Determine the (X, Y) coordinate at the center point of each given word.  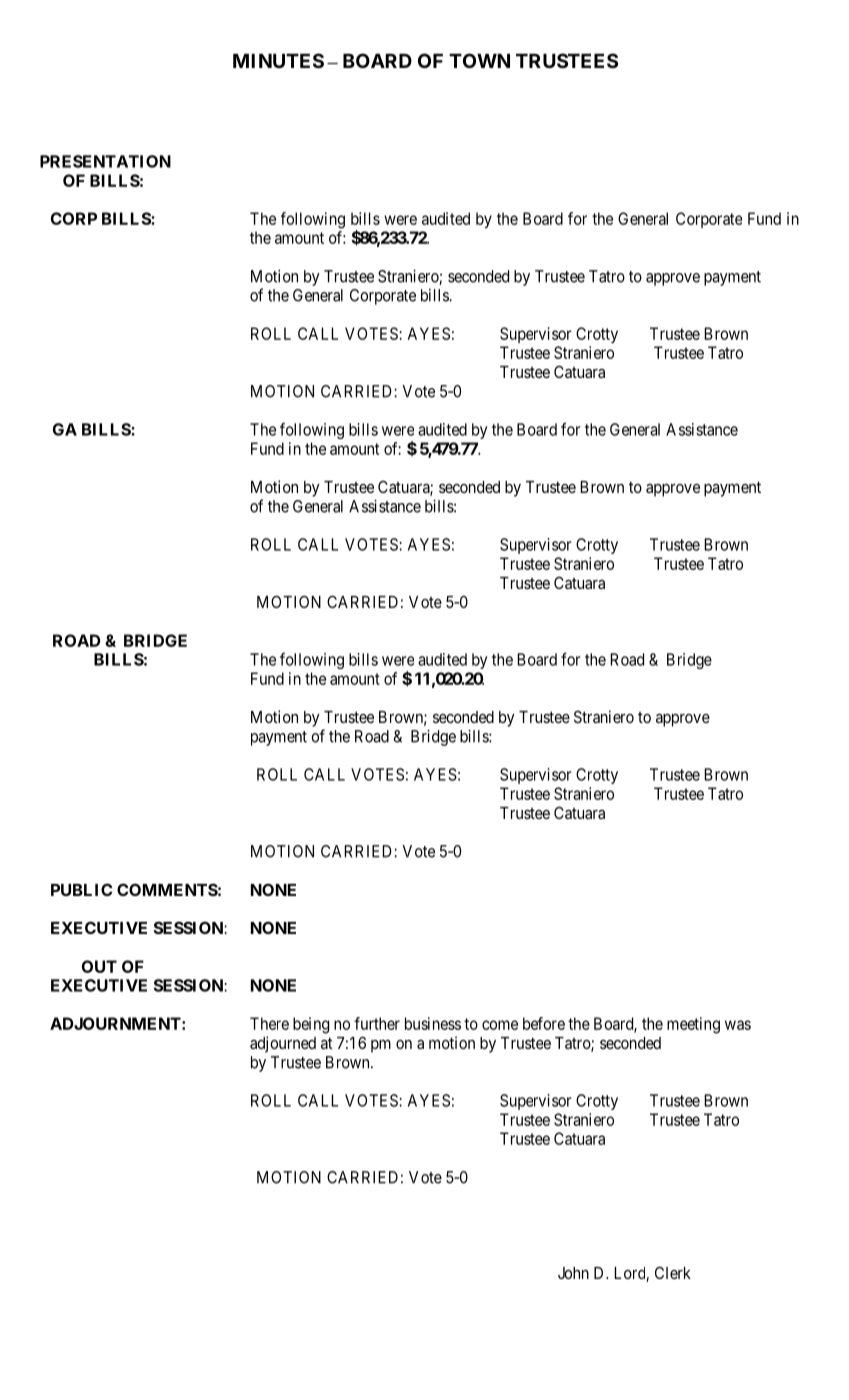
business (433, 1023)
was (738, 1025)
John (573, 1273)
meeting (693, 1025)
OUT (99, 966)
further (377, 1023)
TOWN (479, 60)
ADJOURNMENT (116, 1023)
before (544, 1023)
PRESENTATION (105, 161)
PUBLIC (81, 889)
